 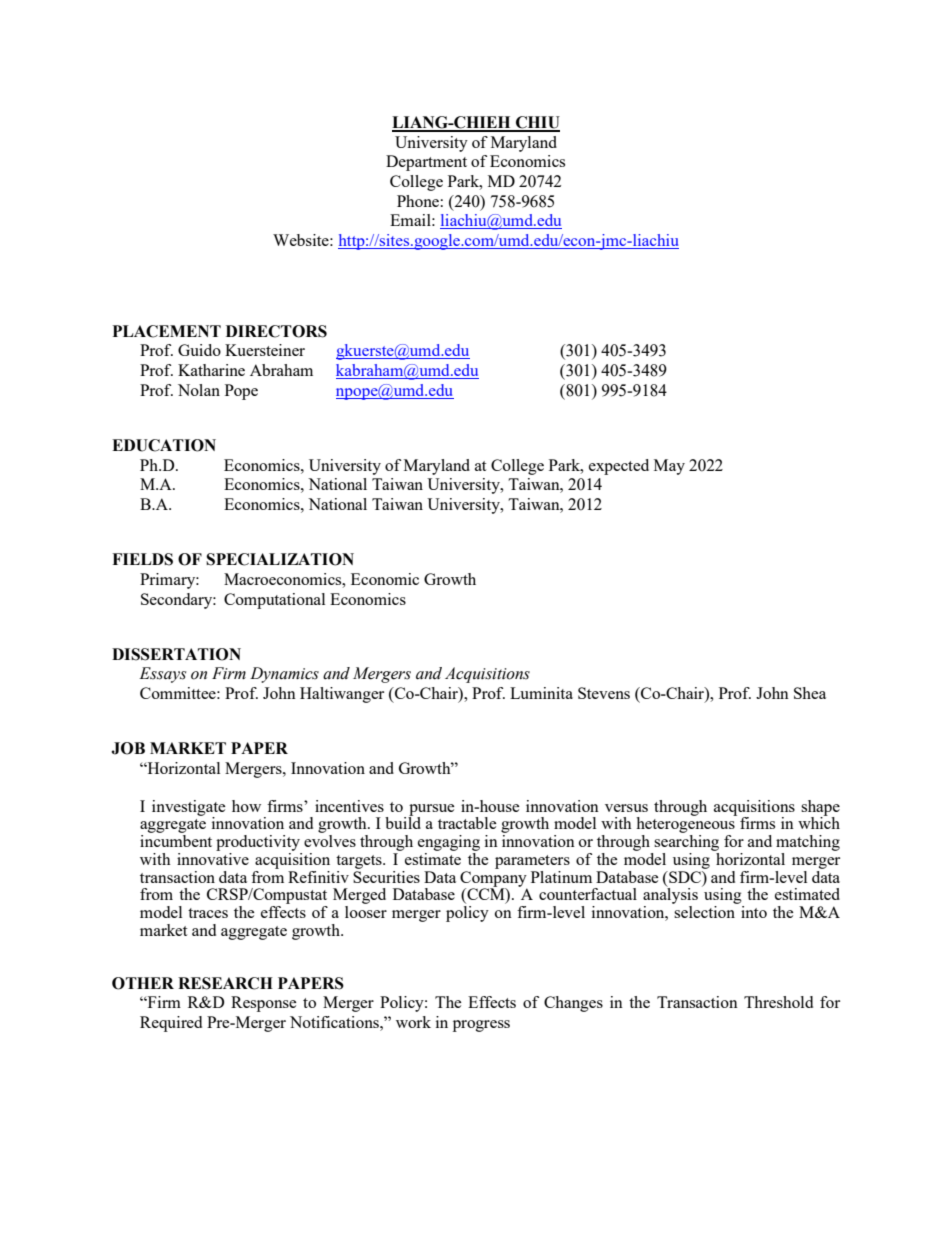 What do you see at coordinates (280, 559) in the image?
I see `SPECIALIZATION` at bounding box center [280, 559].
